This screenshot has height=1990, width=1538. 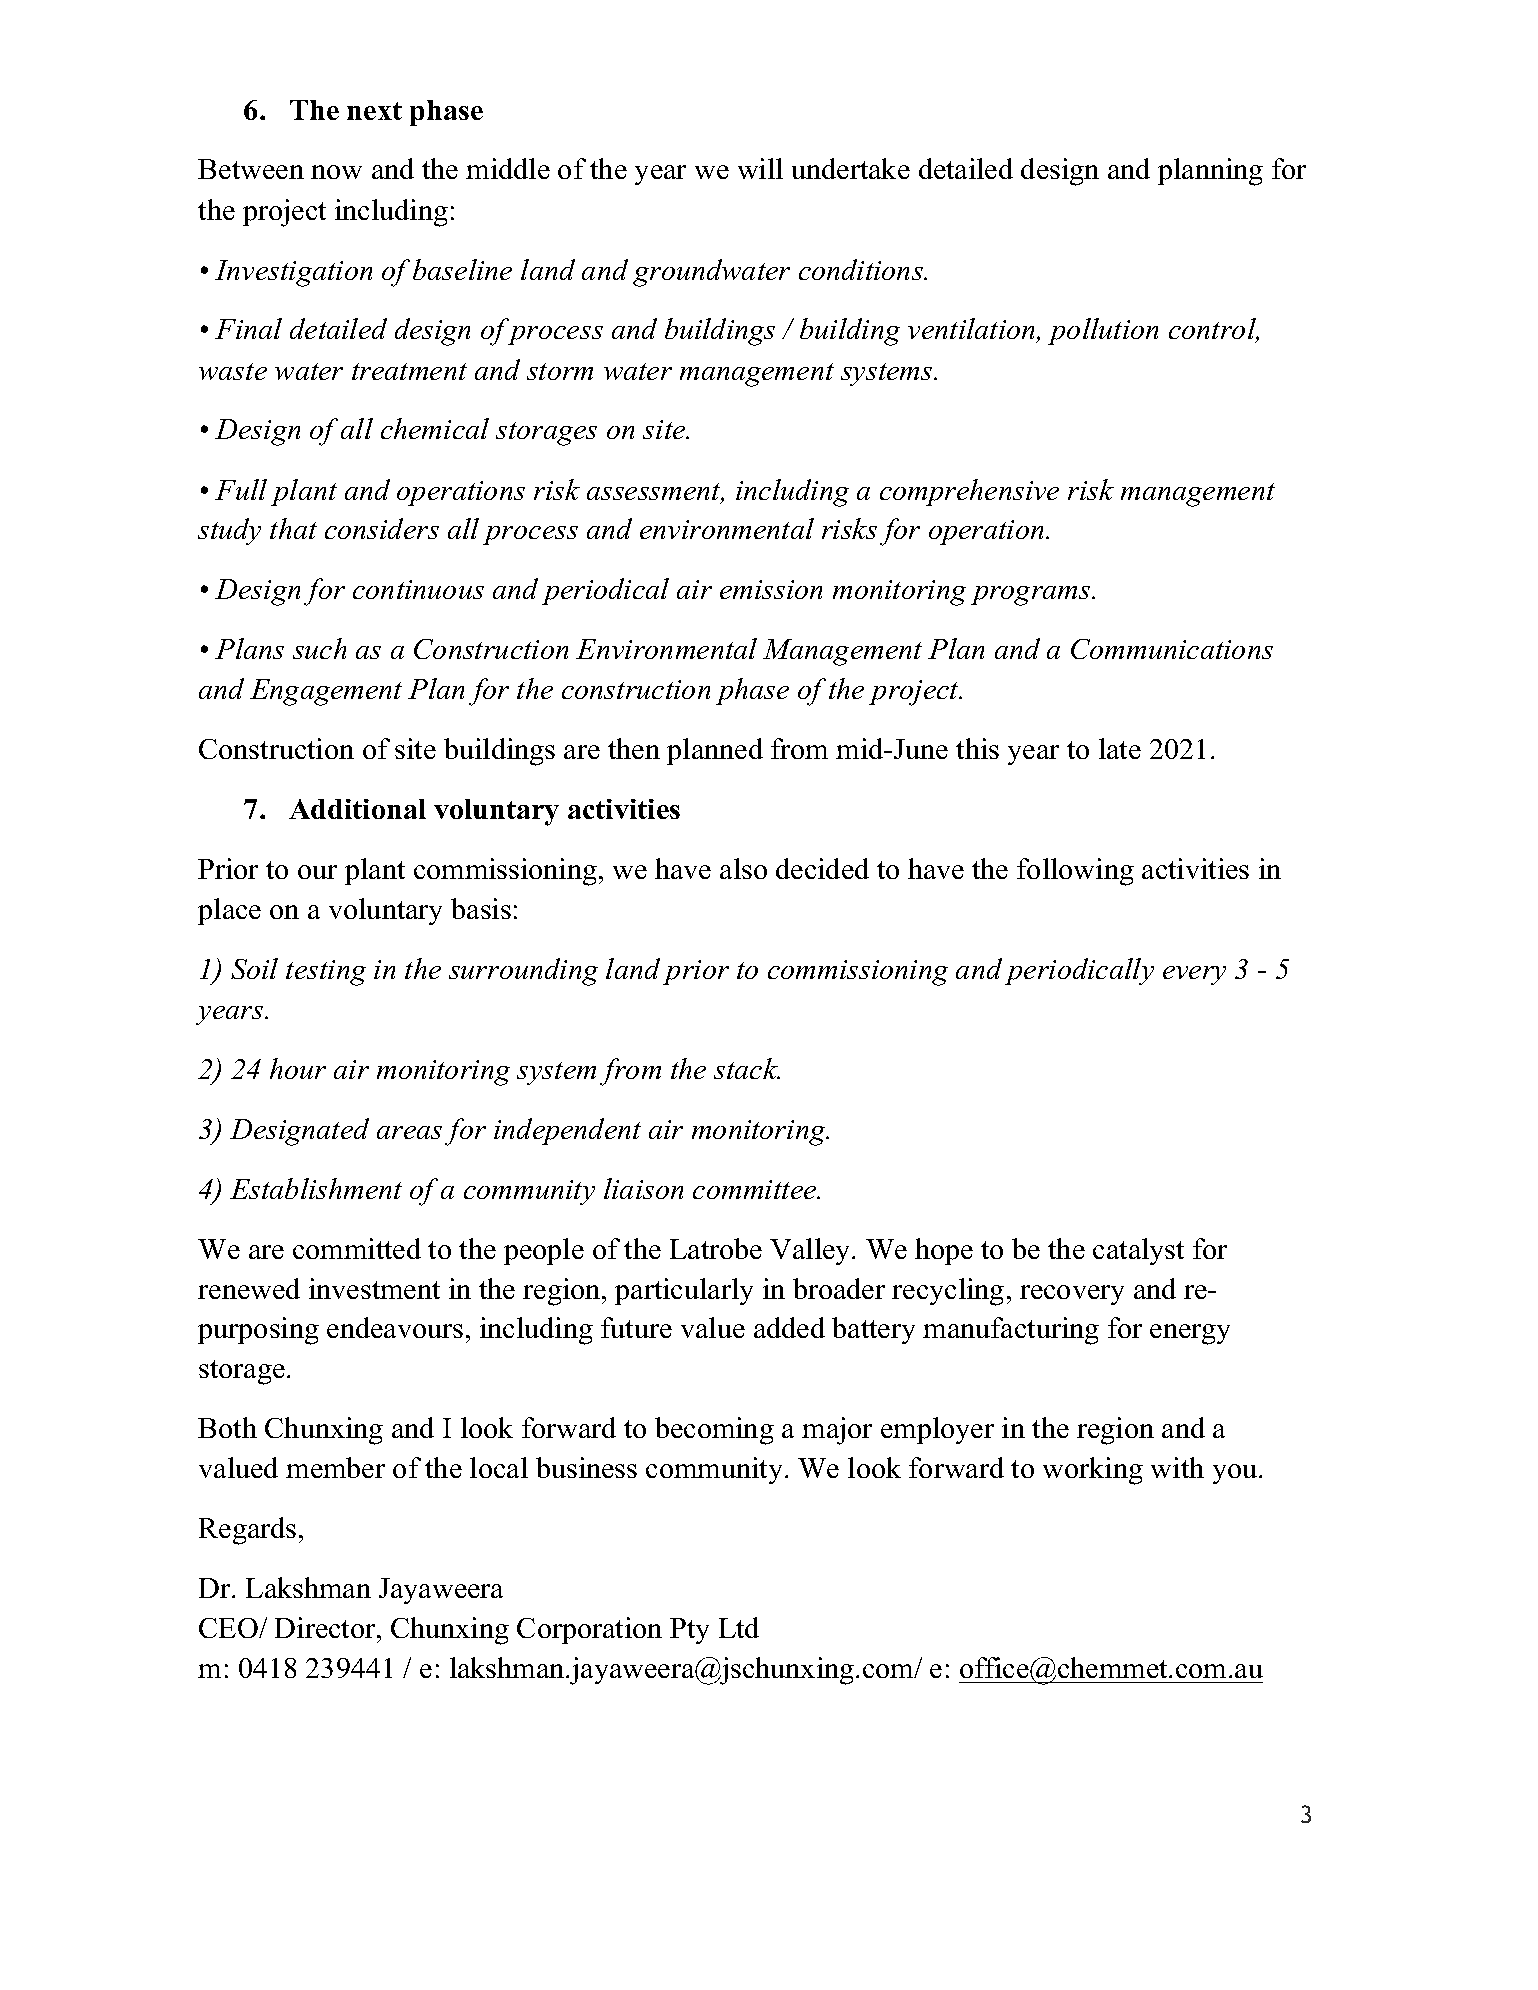 I want to click on catalyst, so click(x=1138, y=1251).
